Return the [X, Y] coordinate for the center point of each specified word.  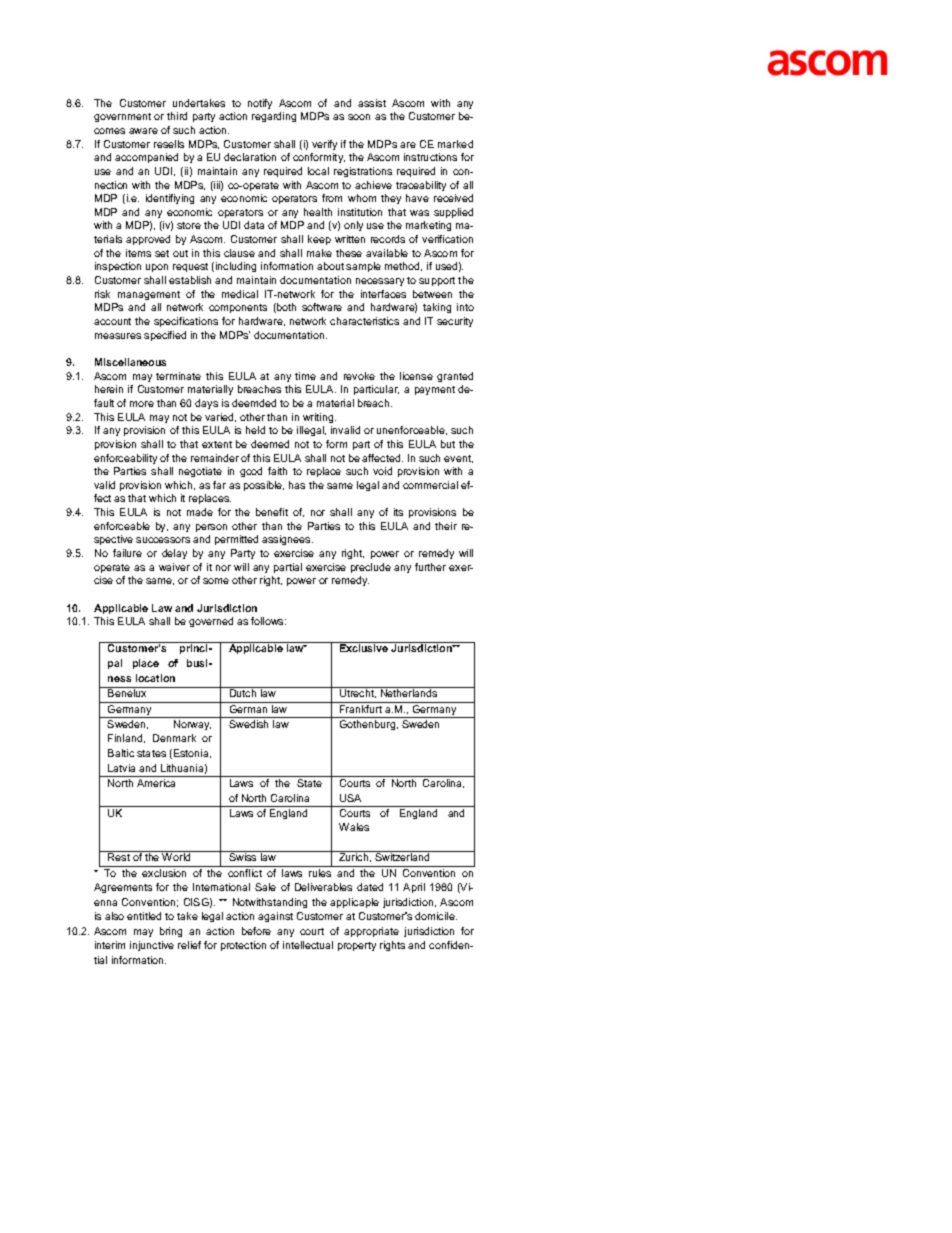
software [322, 307]
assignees [287, 540]
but [448, 444]
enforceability [125, 459]
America [156, 783]
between [432, 294]
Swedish [248, 724]
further [430, 567]
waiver [174, 567]
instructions [430, 157]
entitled [144, 916]
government [122, 117]
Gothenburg [369, 725]
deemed [270, 444]
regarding [274, 117]
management [149, 295]
